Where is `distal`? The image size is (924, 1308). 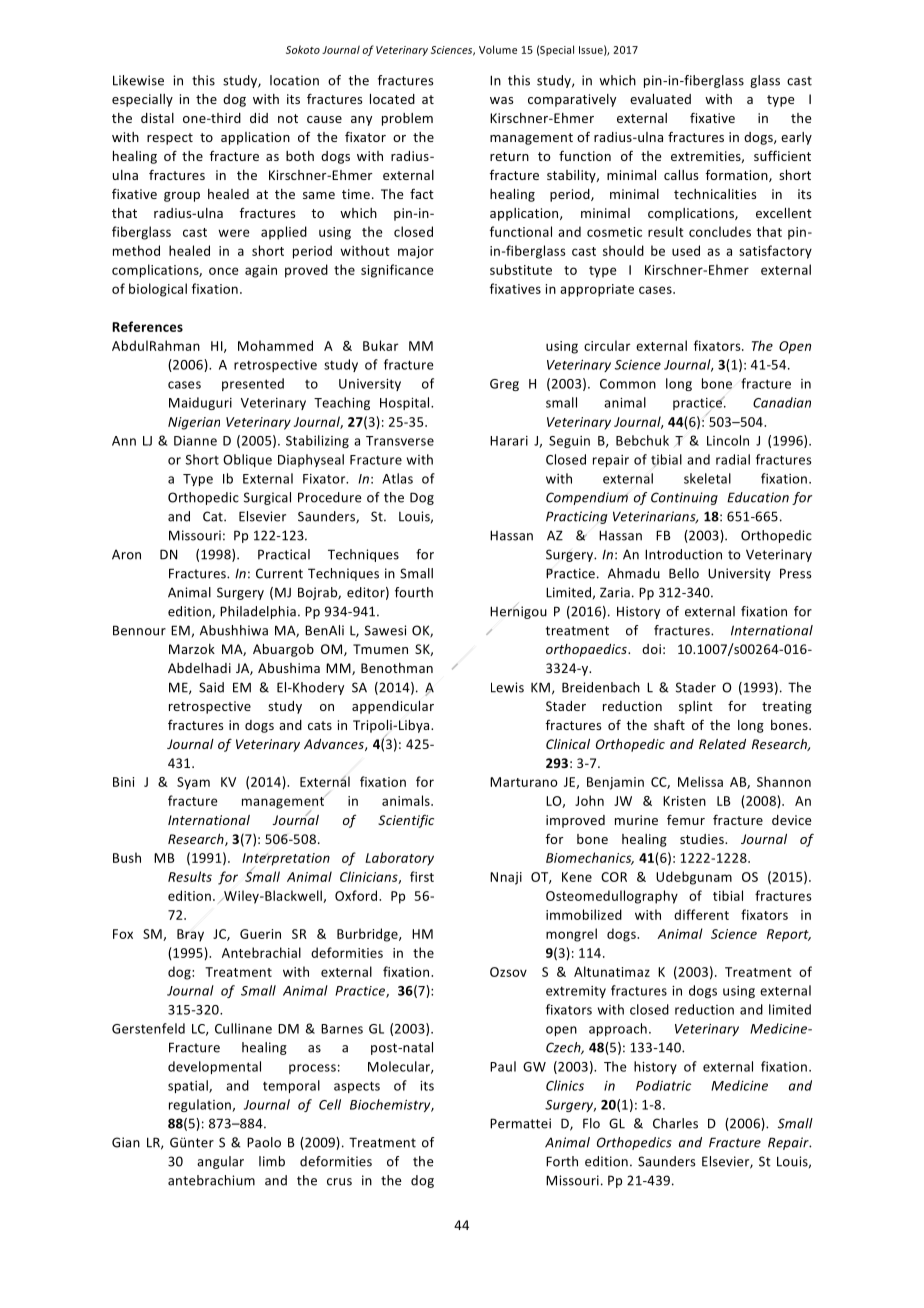 distal is located at coordinates (157, 118).
